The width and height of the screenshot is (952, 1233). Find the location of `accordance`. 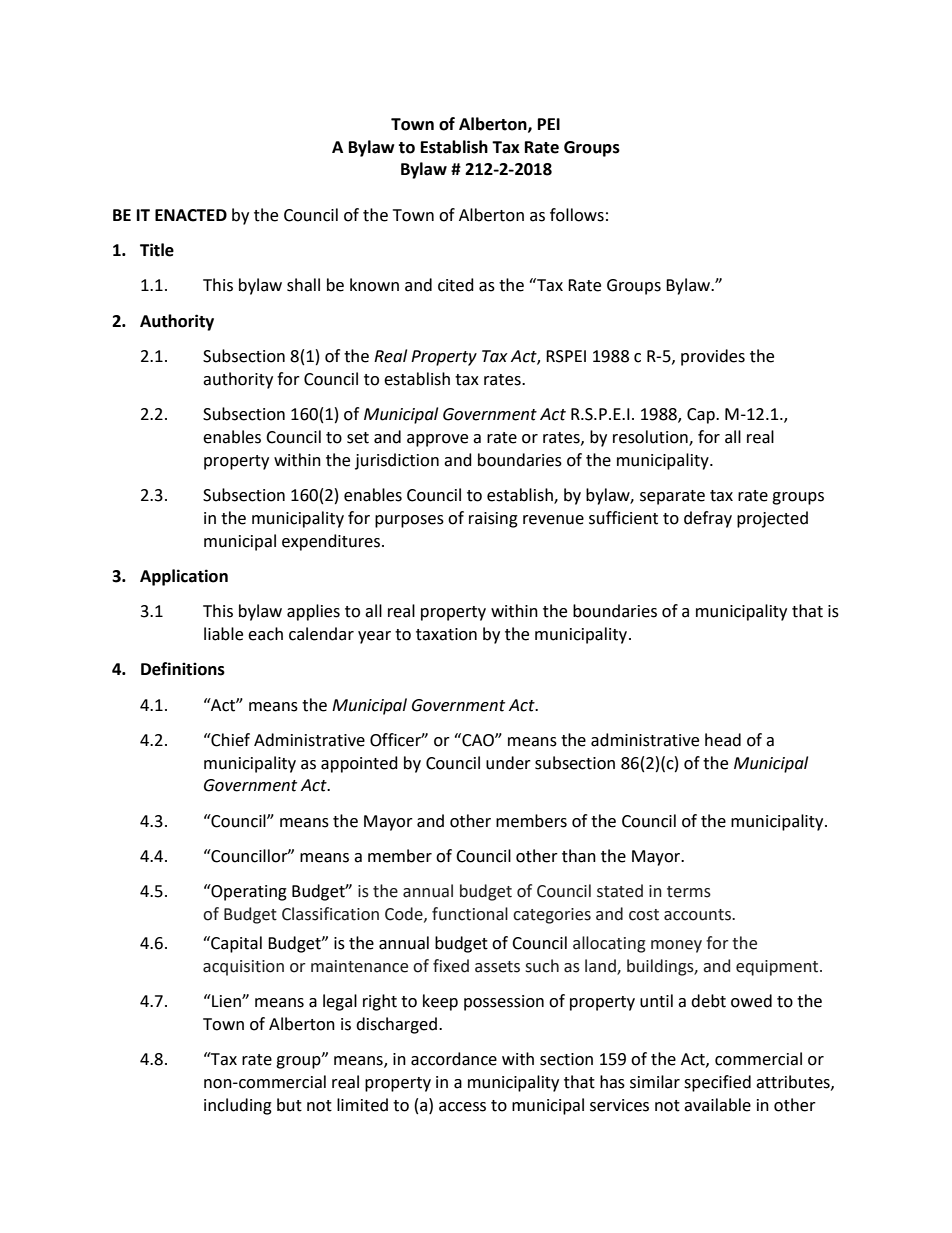

accordance is located at coordinates (454, 1059).
